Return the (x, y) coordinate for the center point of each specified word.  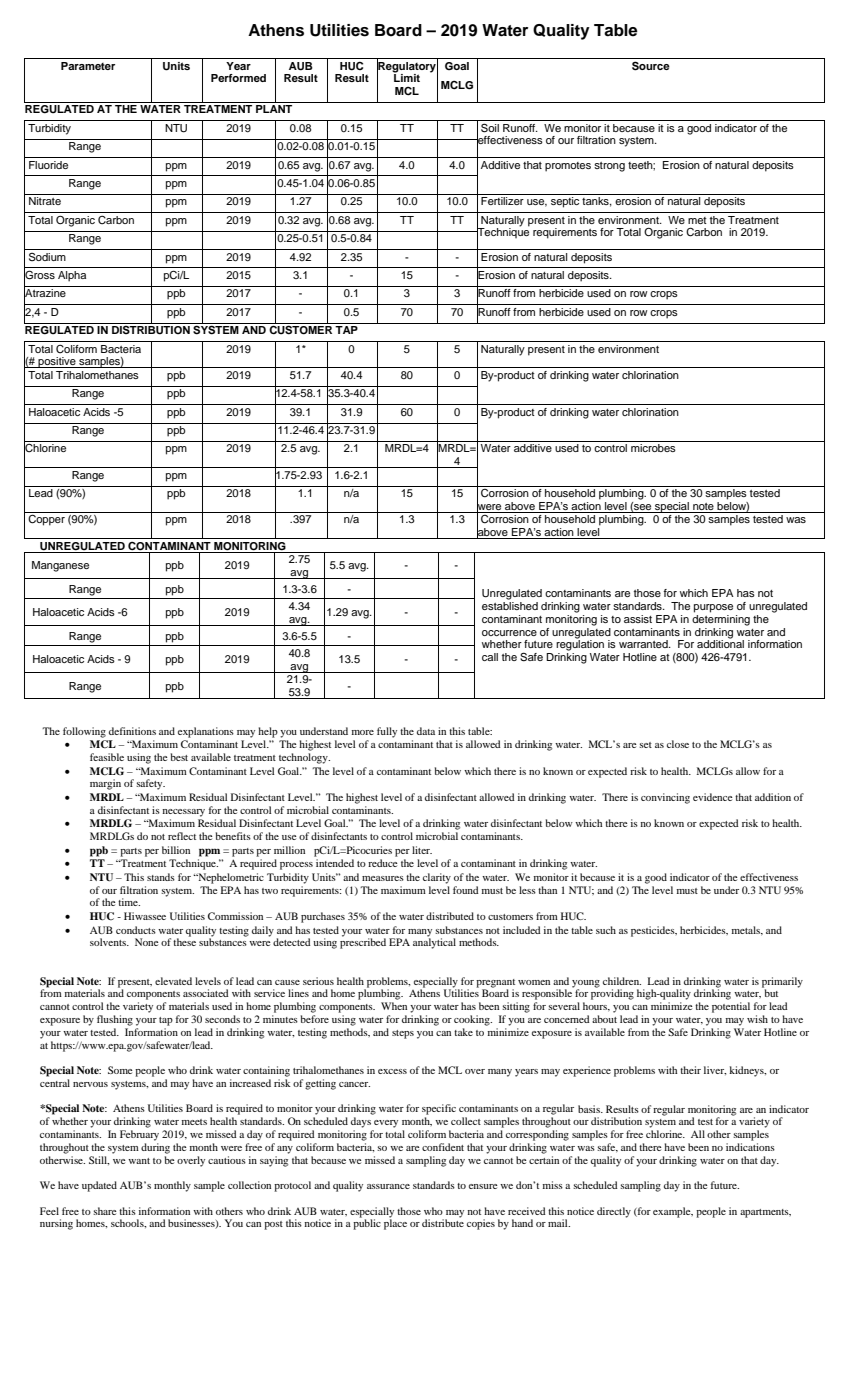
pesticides (654, 931)
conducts (136, 930)
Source (651, 66)
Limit (407, 77)
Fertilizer (502, 201)
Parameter (88, 66)
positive (57, 362)
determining (721, 620)
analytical (434, 942)
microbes (653, 448)
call (490, 657)
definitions (132, 731)
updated (99, 1186)
